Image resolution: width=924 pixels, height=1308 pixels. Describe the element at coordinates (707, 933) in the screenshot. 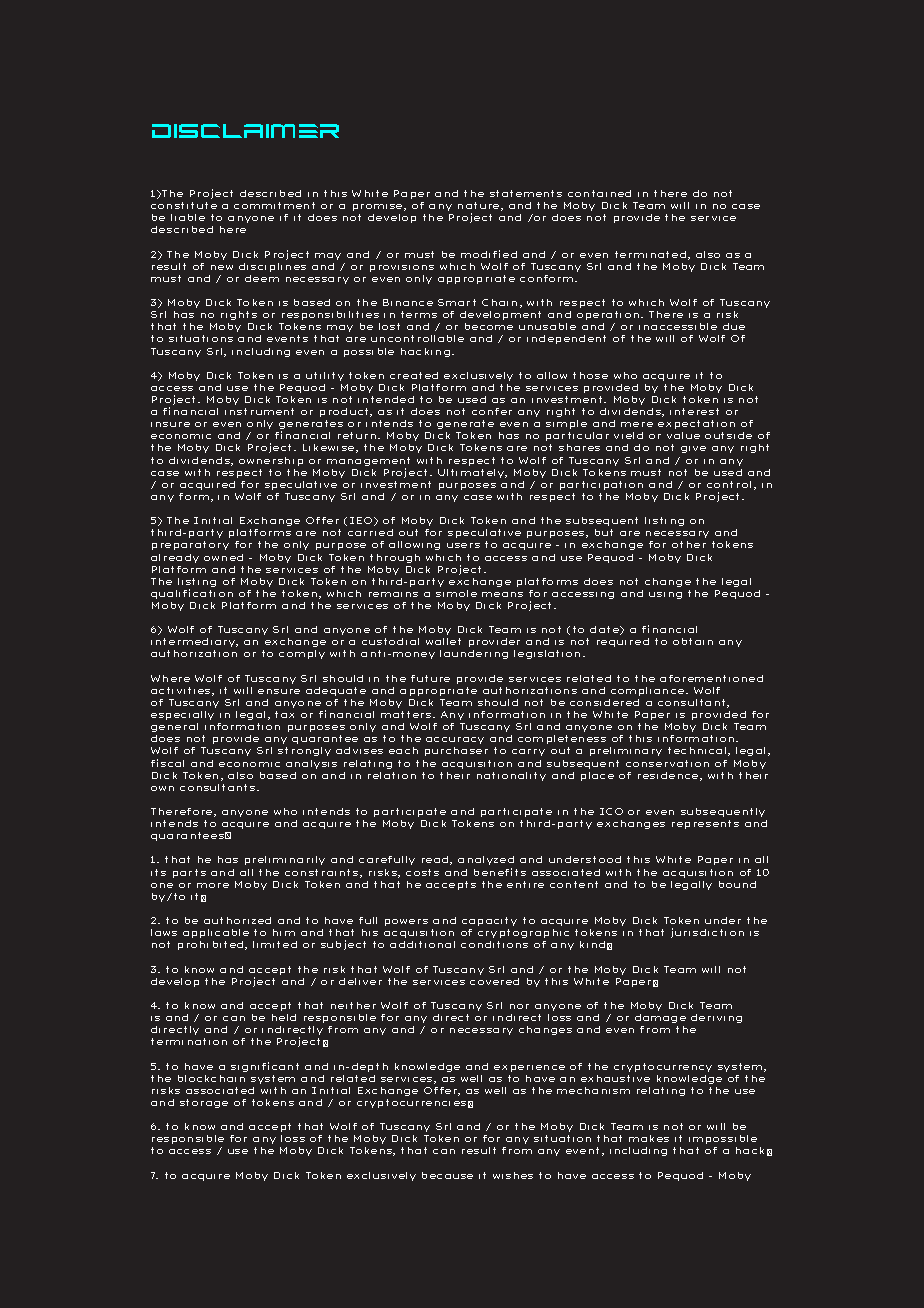

I see `jurisdiction` at that location.
